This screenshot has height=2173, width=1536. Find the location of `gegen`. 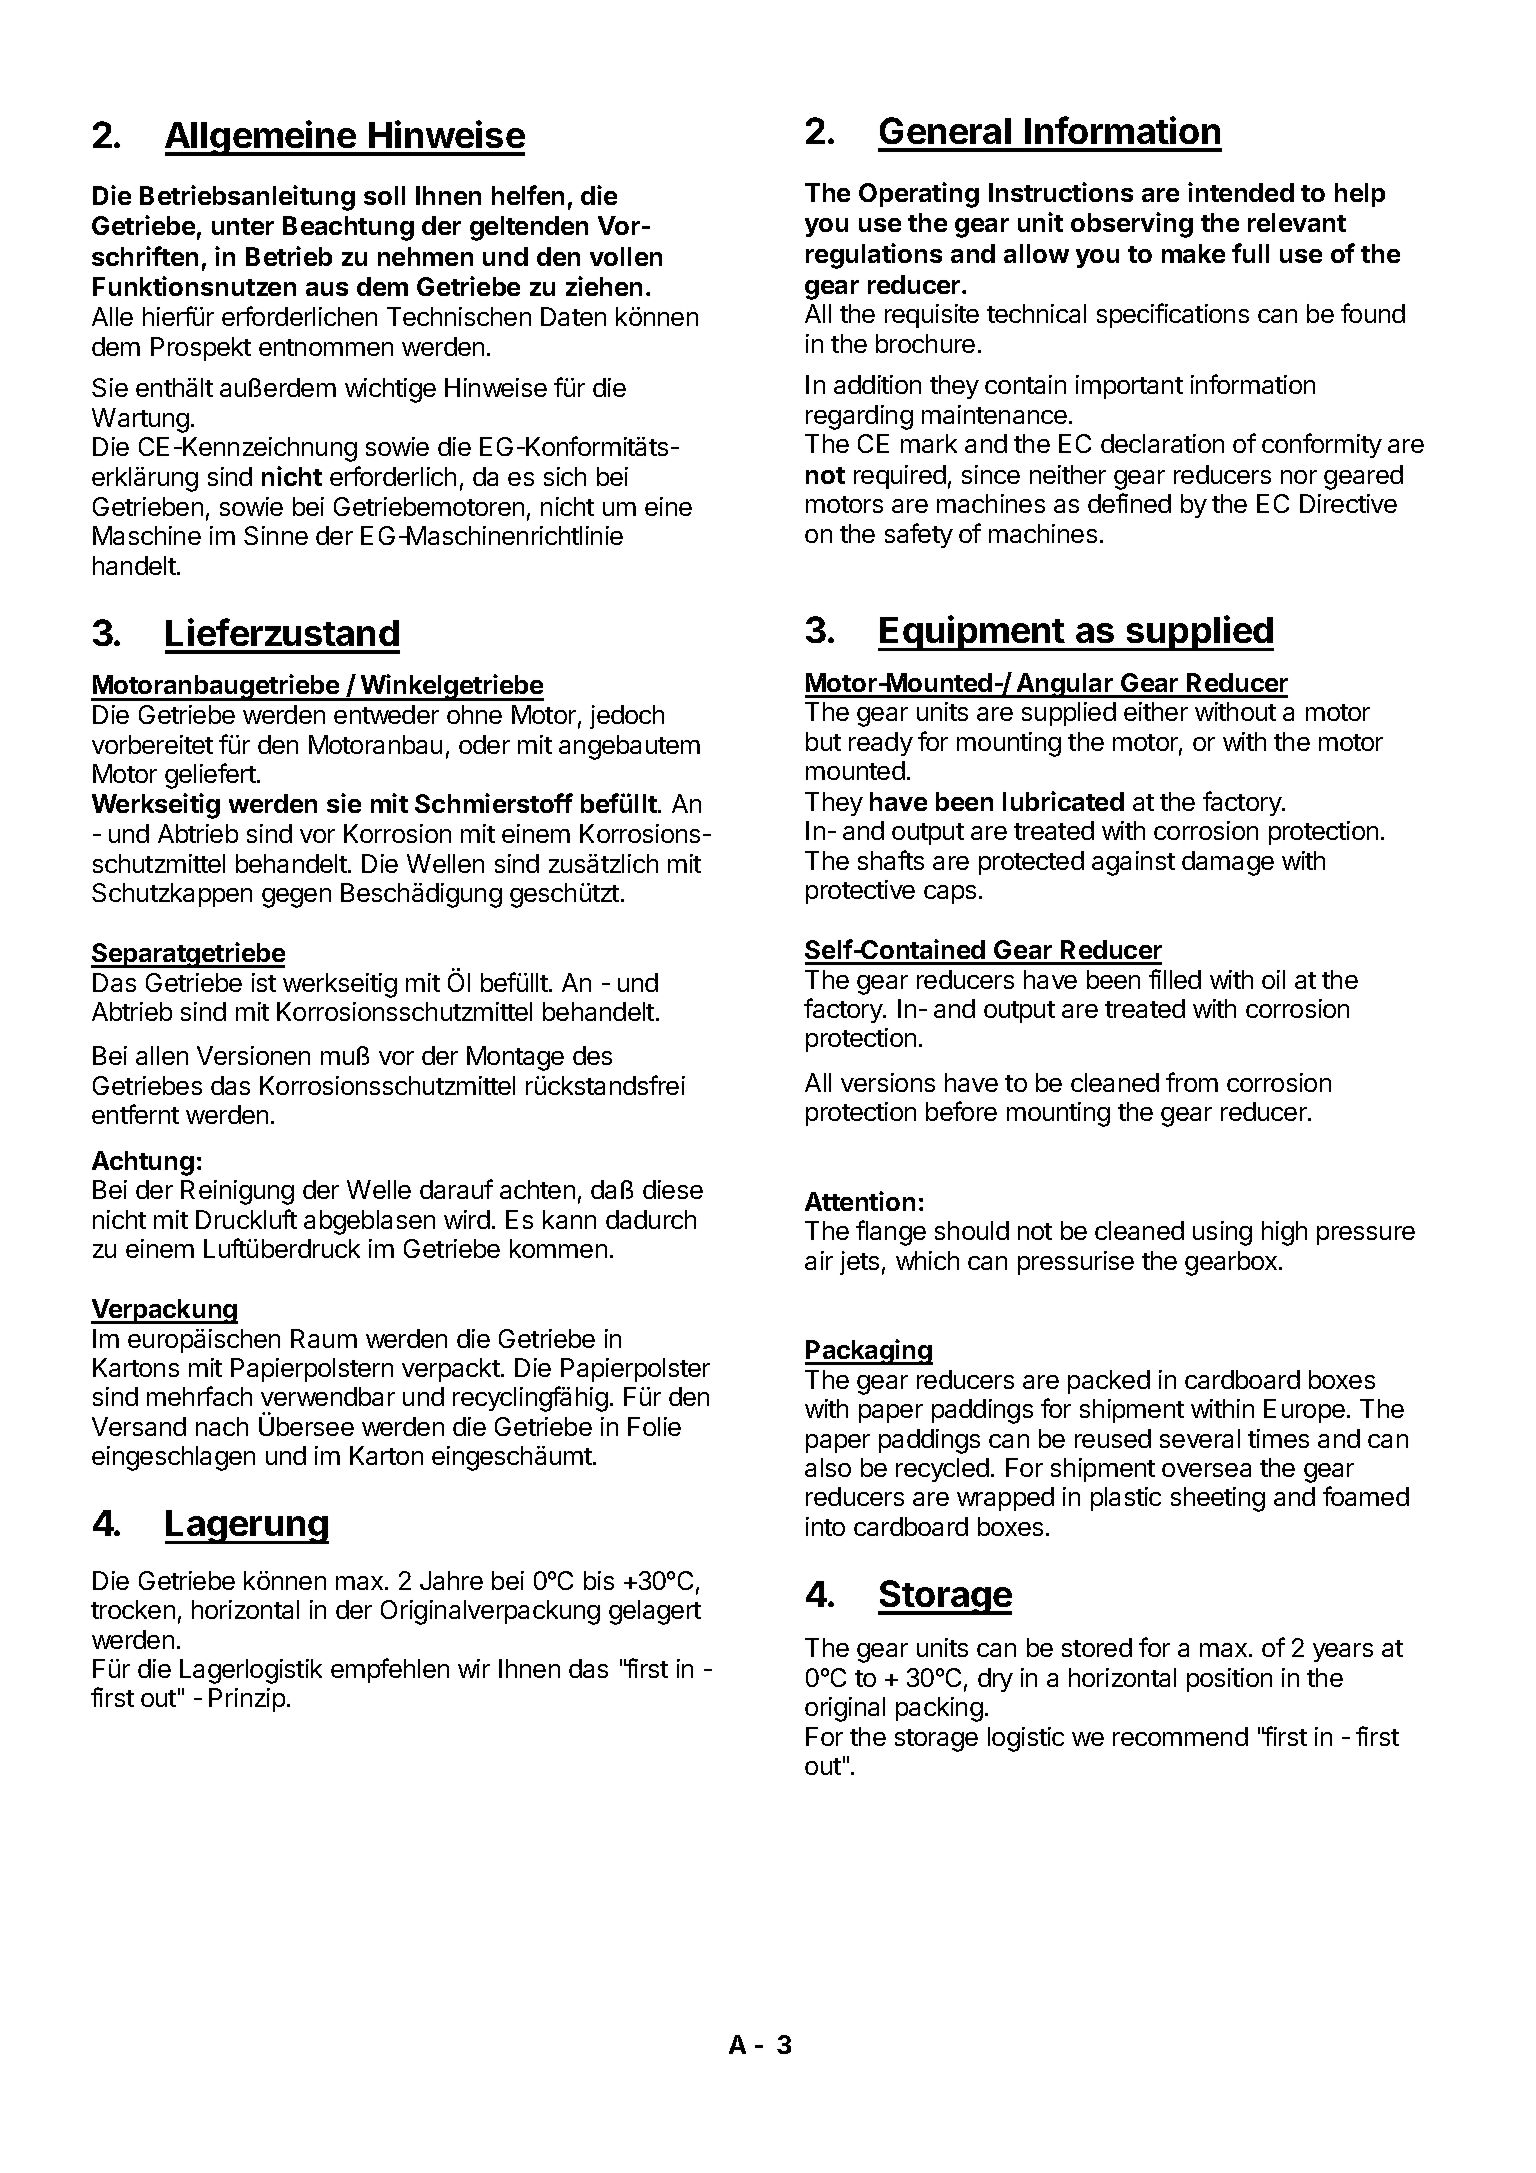

gegen is located at coordinates (296, 898).
